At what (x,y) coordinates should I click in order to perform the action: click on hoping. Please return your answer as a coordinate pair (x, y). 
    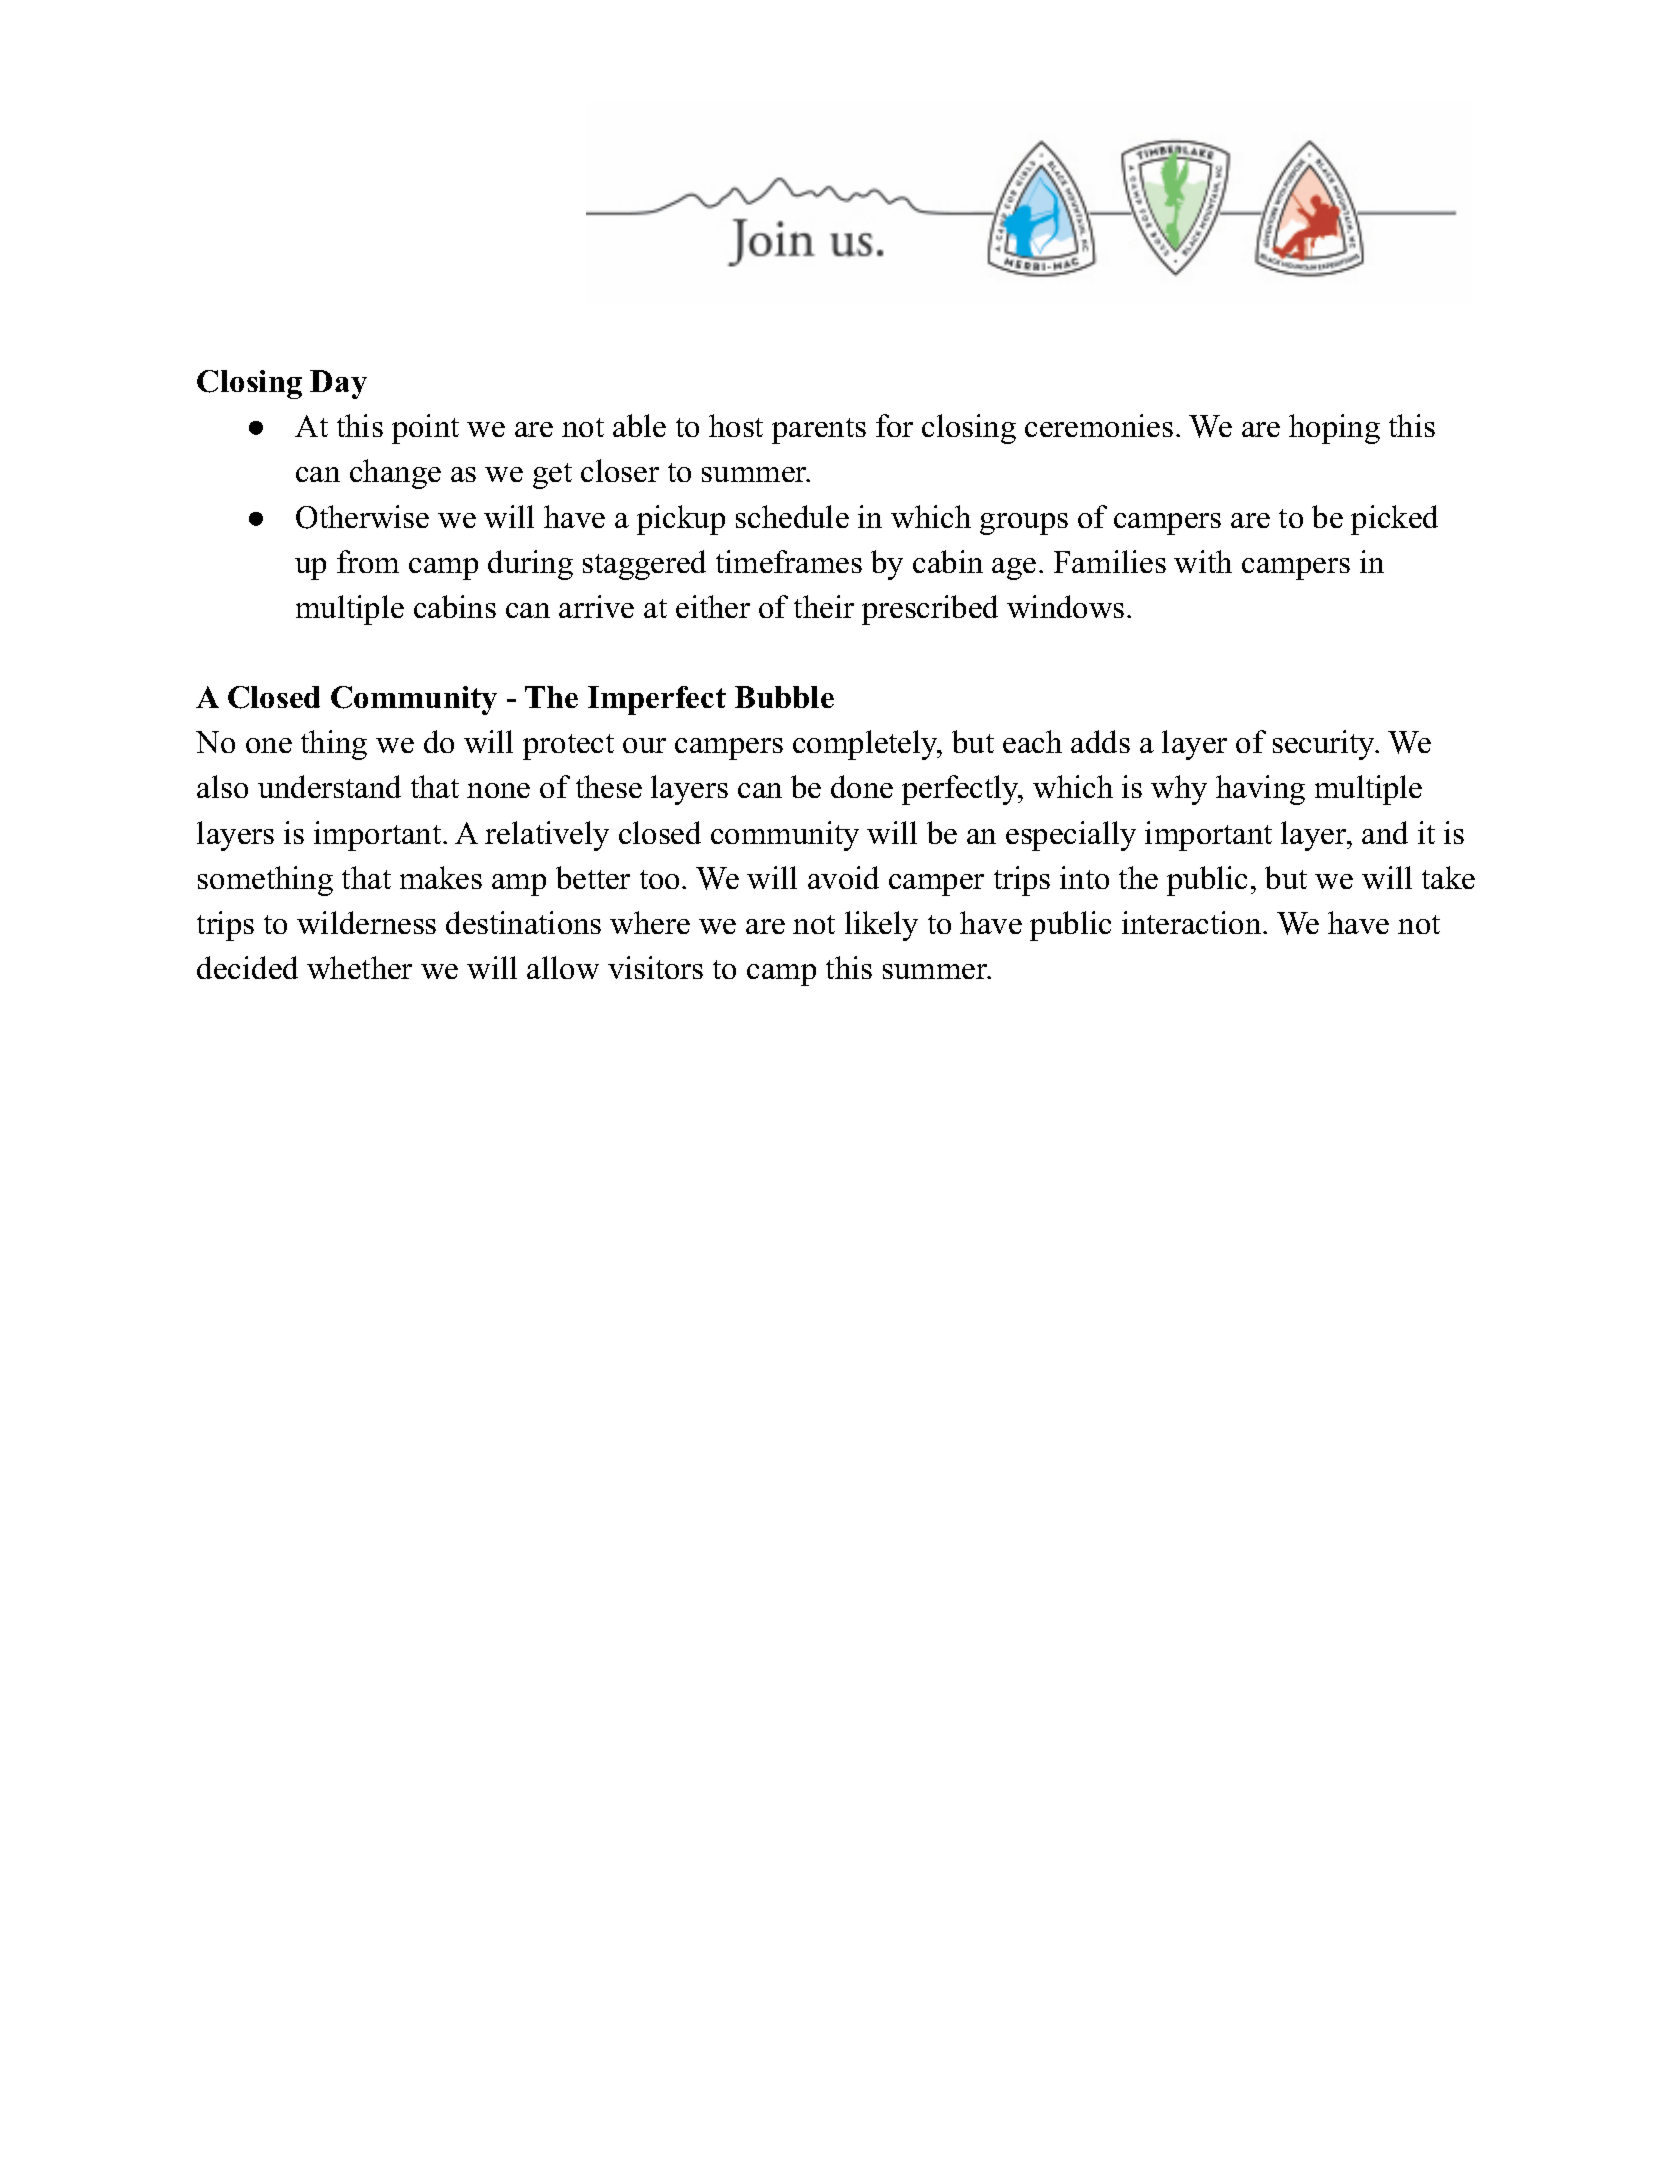
    Looking at the image, I should click on (1334, 429).
